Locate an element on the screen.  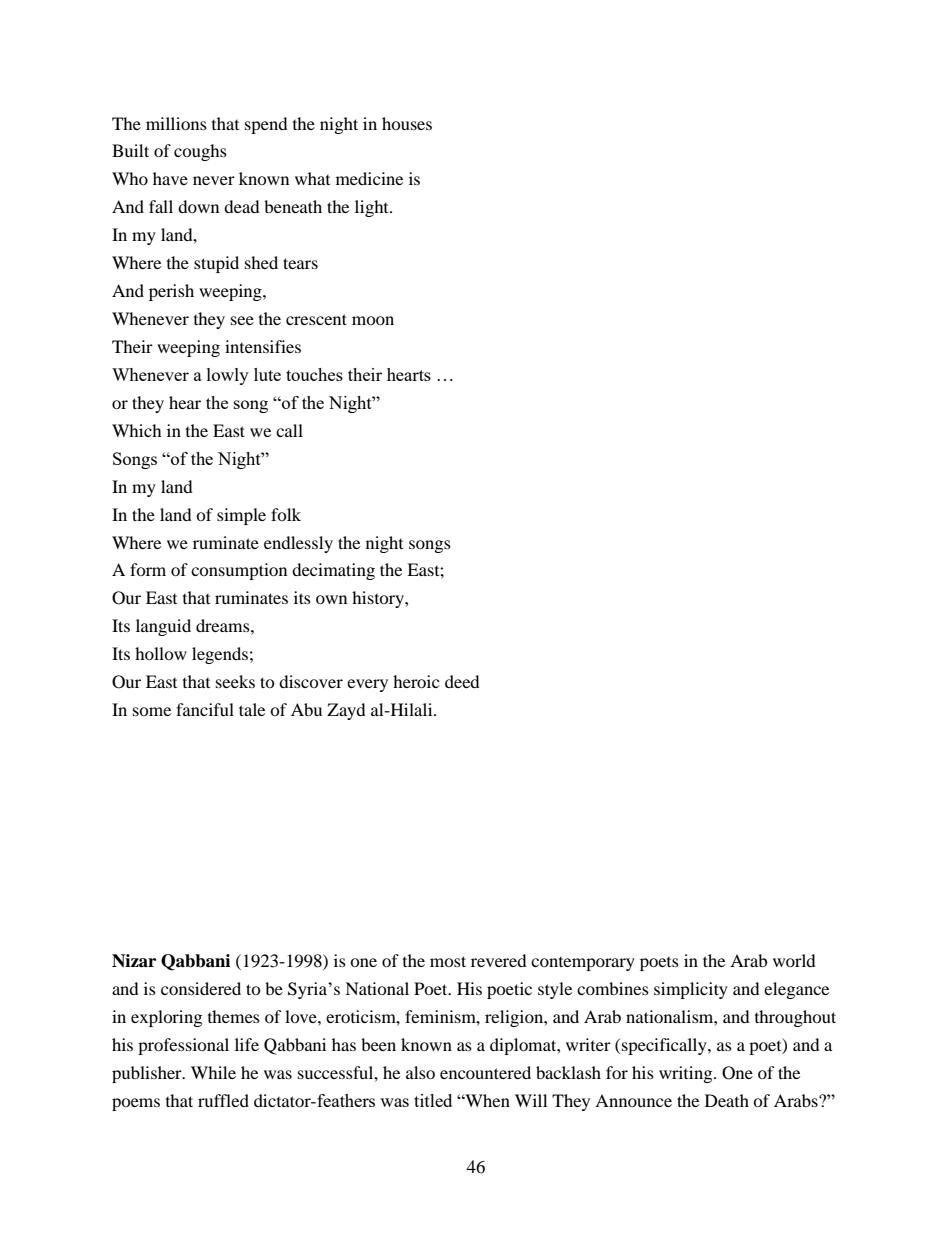
coughs is located at coordinates (200, 152).
